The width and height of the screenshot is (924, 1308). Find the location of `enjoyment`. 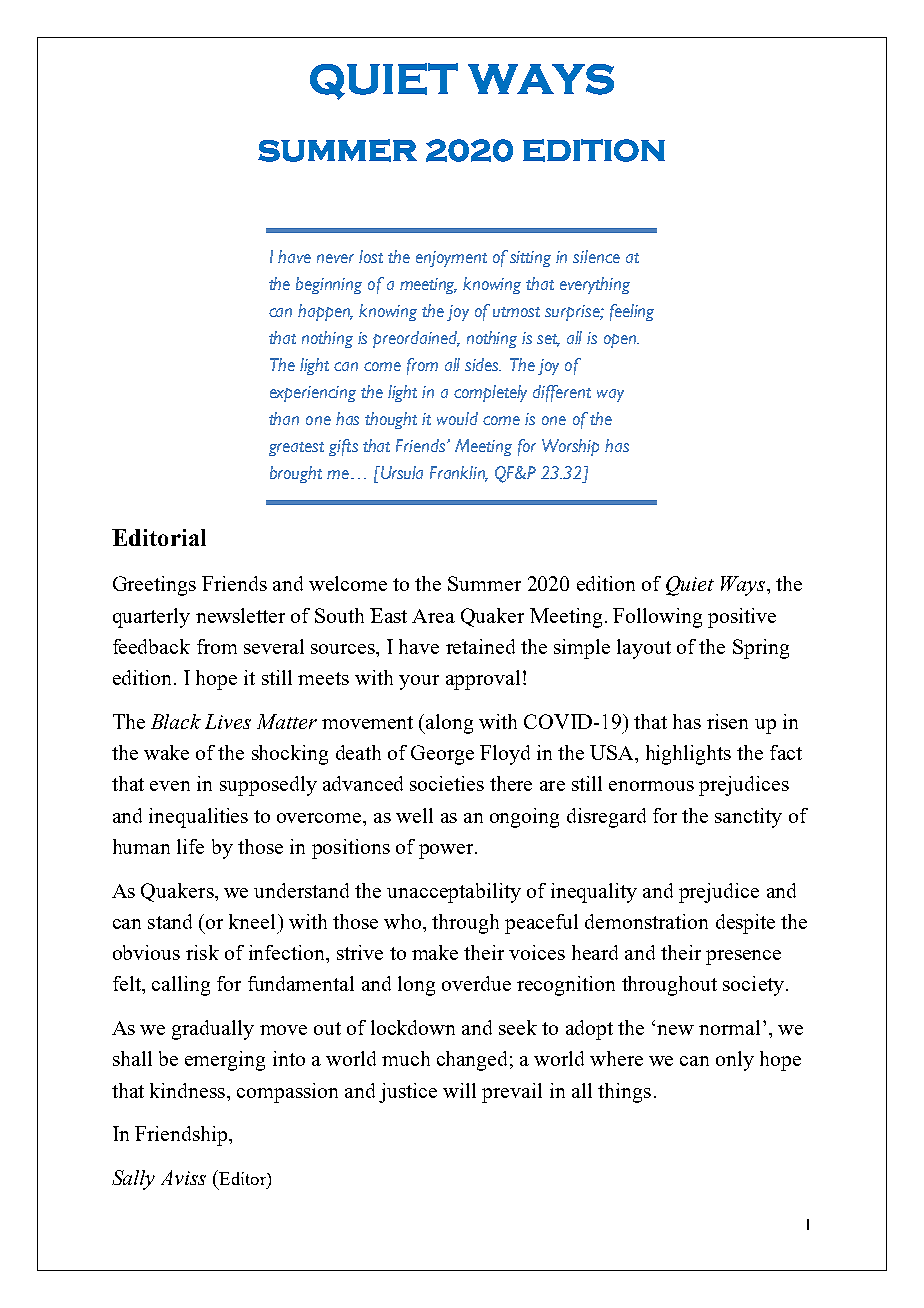

enjoyment is located at coordinates (451, 259).
